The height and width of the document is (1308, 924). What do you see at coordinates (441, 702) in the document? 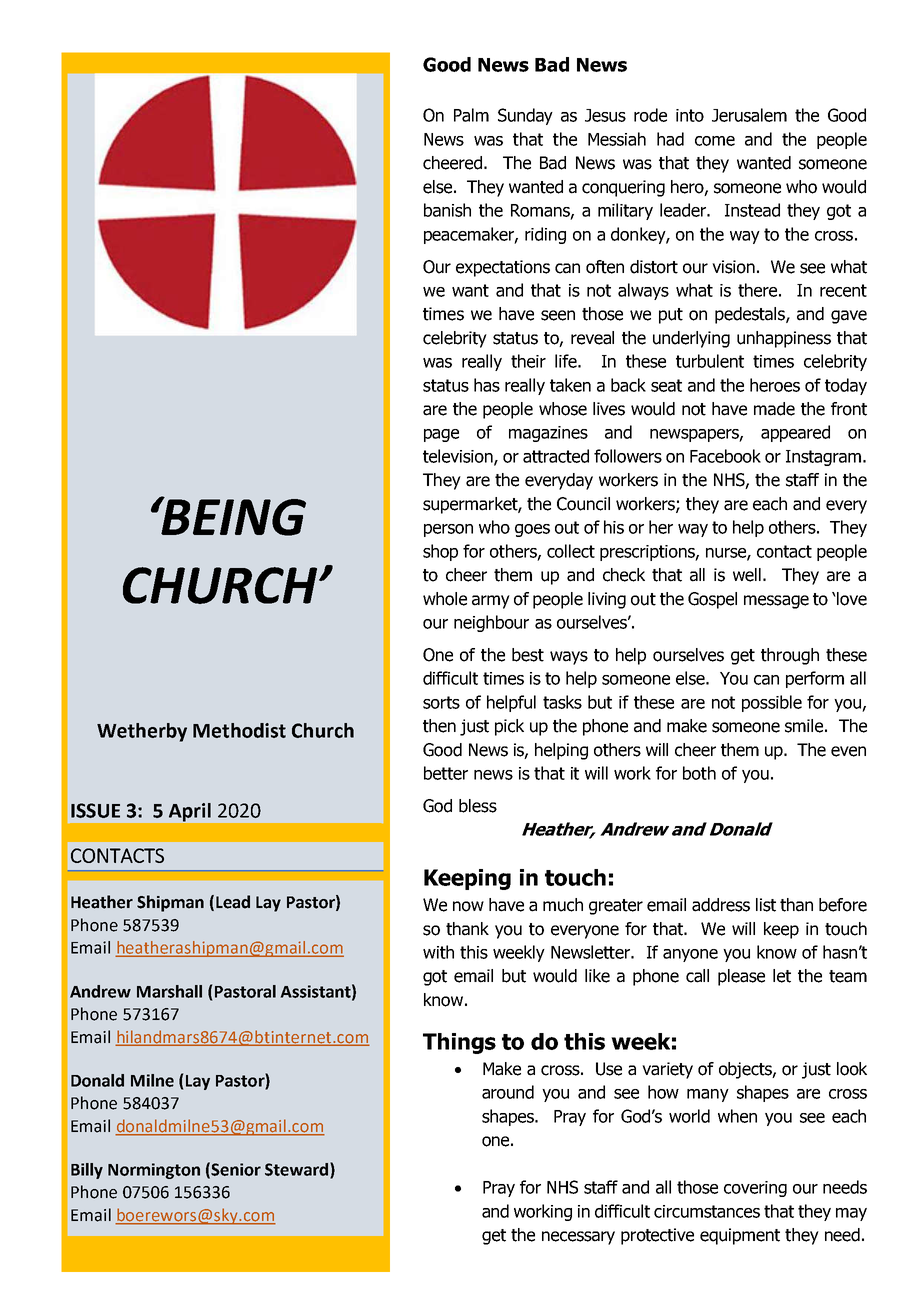
I see `sorts` at bounding box center [441, 702].
